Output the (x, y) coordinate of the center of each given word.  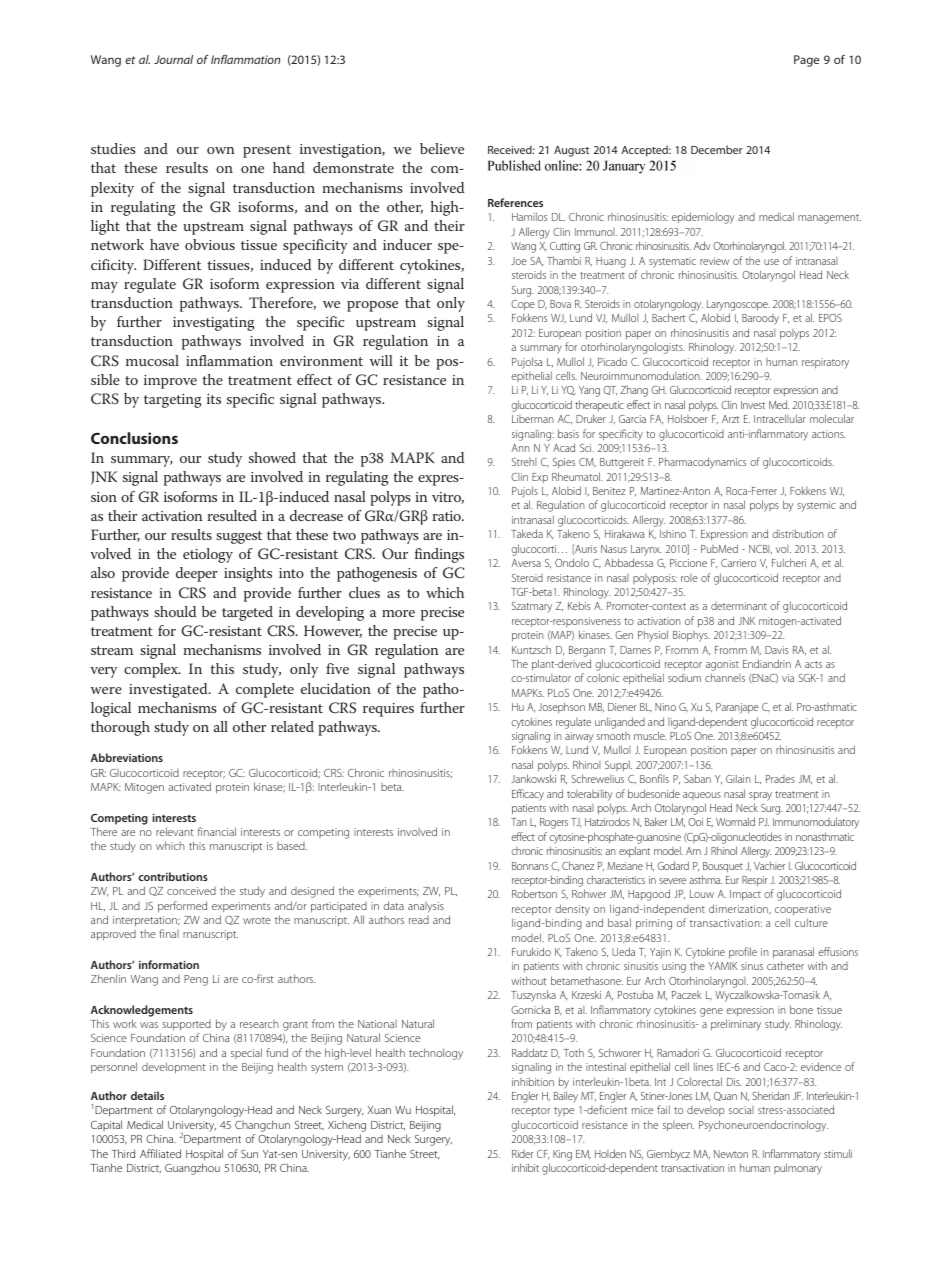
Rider (523, 1154)
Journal (173, 59)
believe (442, 148)
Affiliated (160, 1153)
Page (806, 61)
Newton (731, 1154)
